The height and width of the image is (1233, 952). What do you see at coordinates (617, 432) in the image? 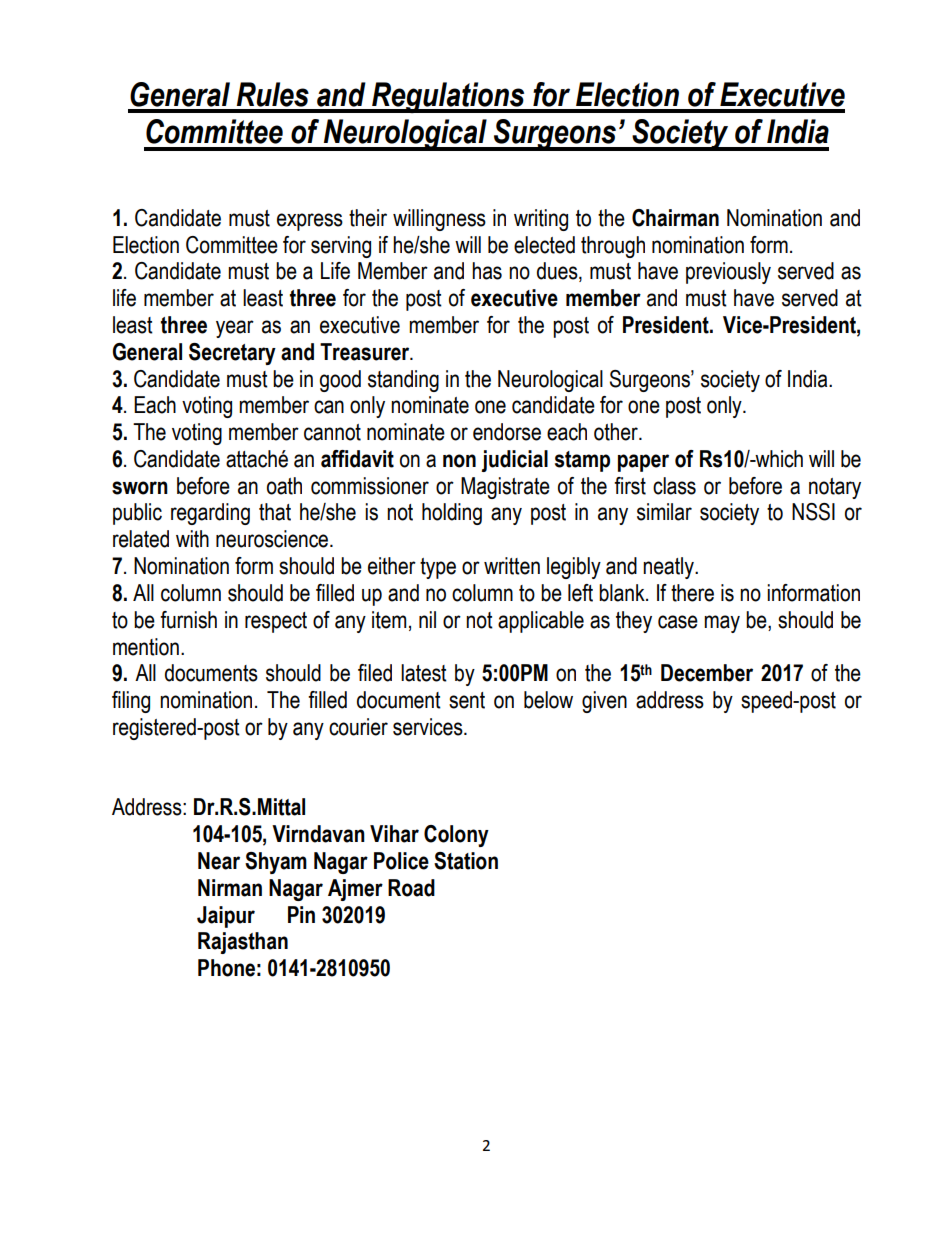
I see `other` at bounding box center [617, 432].
